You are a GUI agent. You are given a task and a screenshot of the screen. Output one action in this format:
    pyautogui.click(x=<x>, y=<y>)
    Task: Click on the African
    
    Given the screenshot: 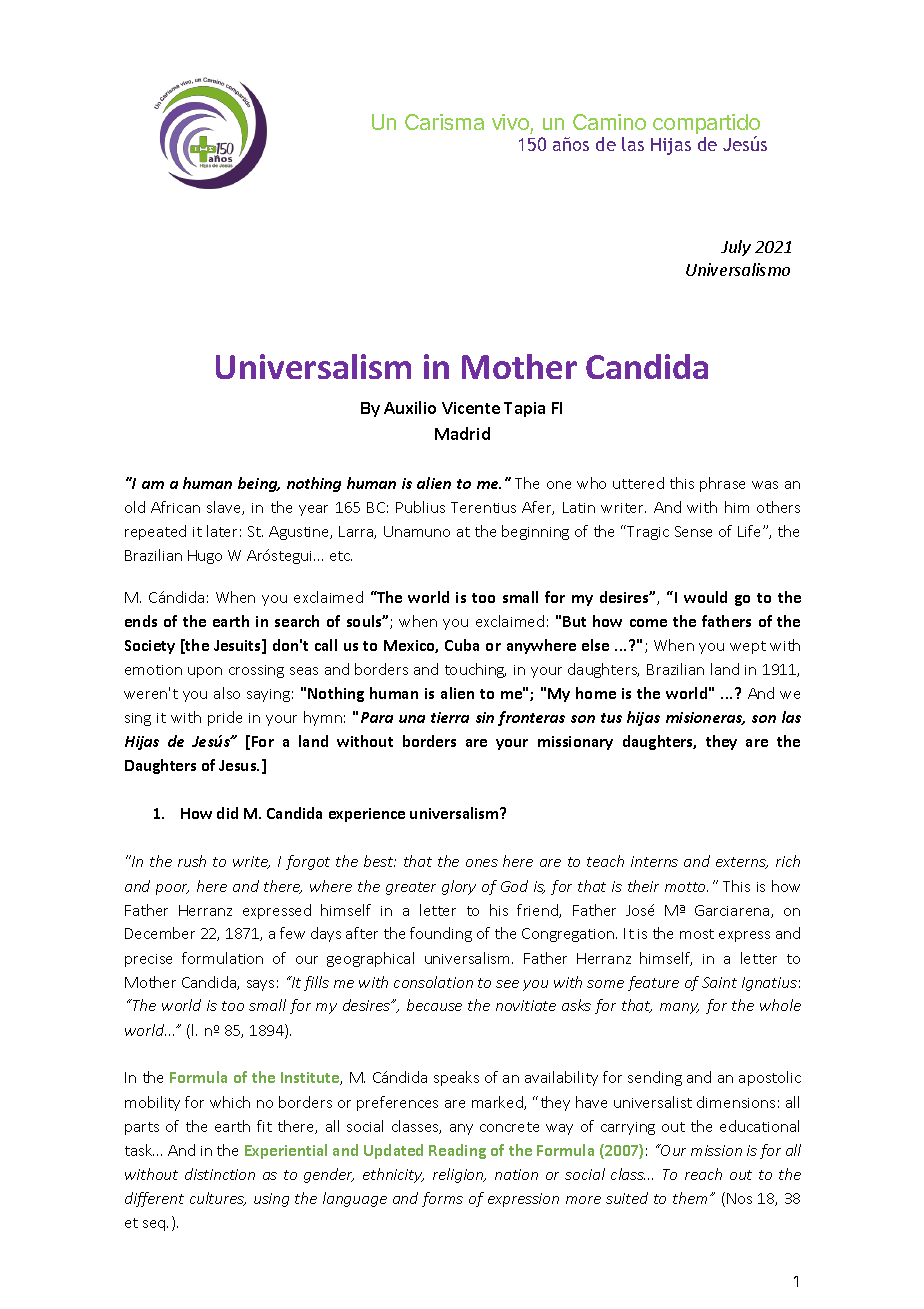 What is the action you would take?
    pyautogui.click(x=175, y=507)
